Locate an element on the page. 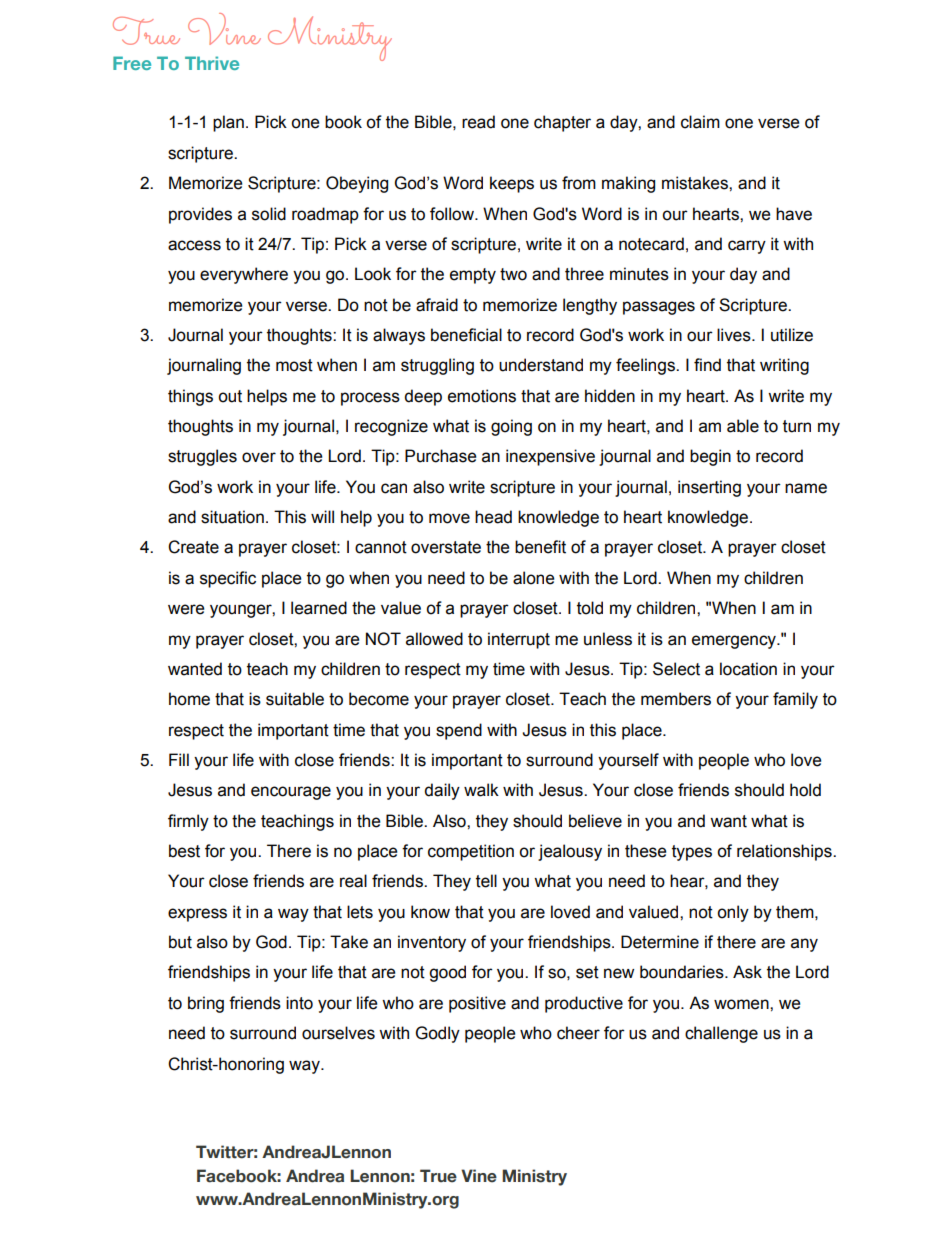 The width and height of the image is (952, 1233). home is located at coordinates (189, 699).
